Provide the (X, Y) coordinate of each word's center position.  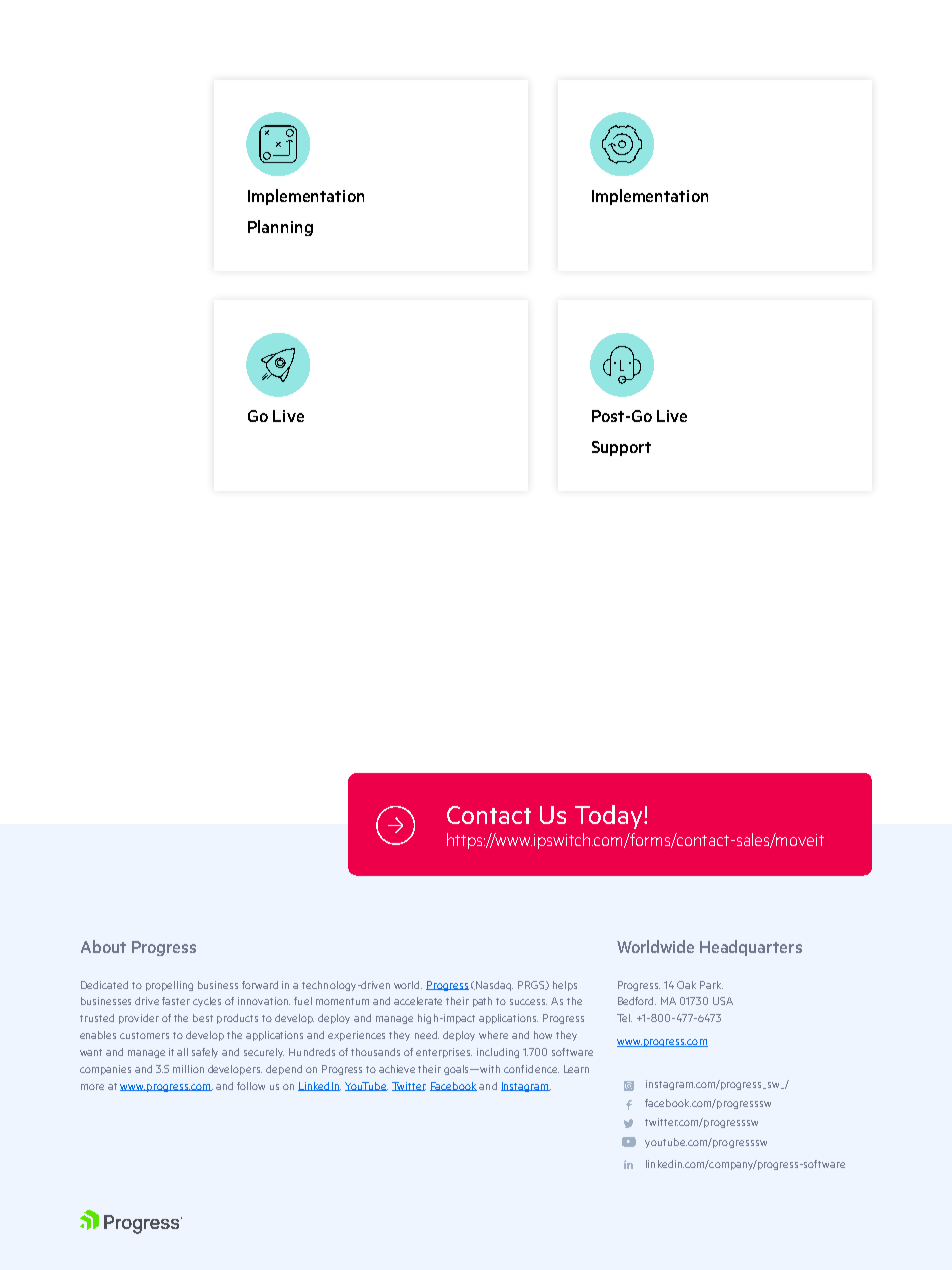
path (482, 1002)
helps (565, 986)
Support (621, 448)
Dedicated (104, 985)
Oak (686, 985)
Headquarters (751, 948)
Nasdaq (494, 986)
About (103, 946)
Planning (280, 228)
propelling (169, 986)
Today (610, 817)
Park (711, 985)
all (182, 1052)
